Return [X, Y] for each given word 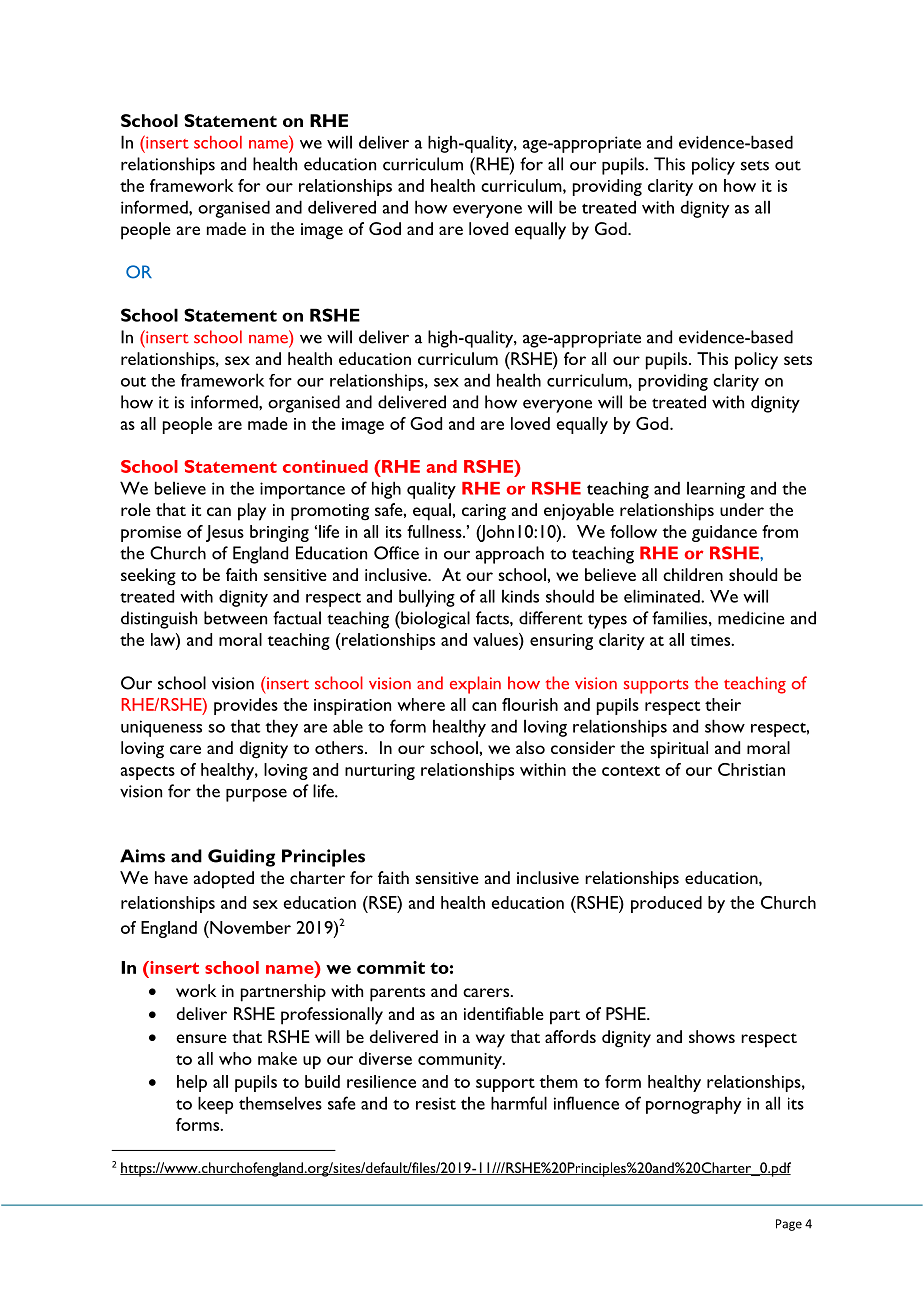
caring [484, 512]
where [421, 704]
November [249, 927]
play [252, 512]
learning [716, 490]
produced [666, 904]
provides [246, 706]
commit [391, 967]
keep [215, 1105]
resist [436, 1103]
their [723, 704]
